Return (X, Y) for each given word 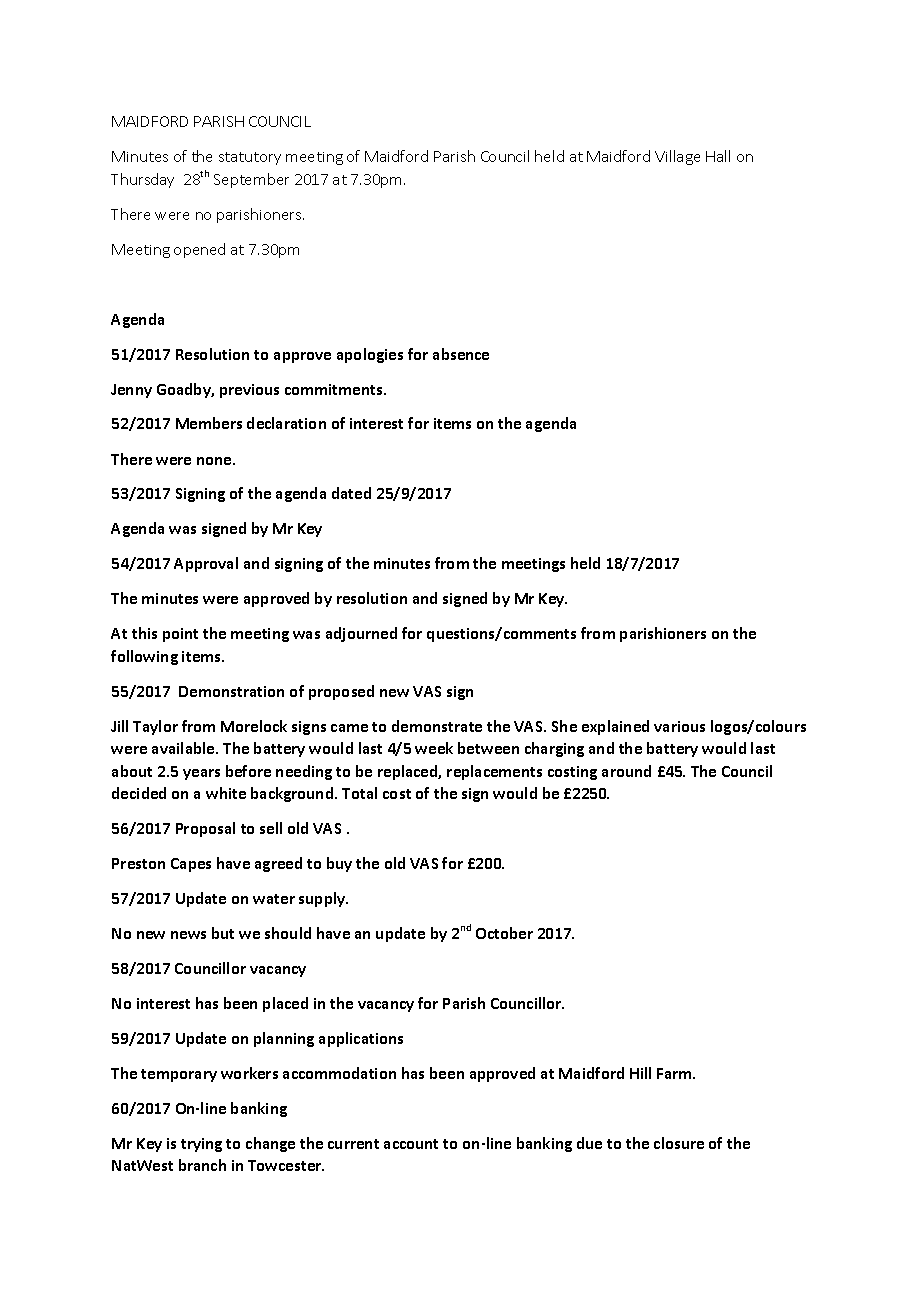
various (679, 726)
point (180, 635)
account (411, 1144)
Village (677, 157)
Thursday (142, 180)
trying (201, 1145)
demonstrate (437, 726)
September (251, 180)
